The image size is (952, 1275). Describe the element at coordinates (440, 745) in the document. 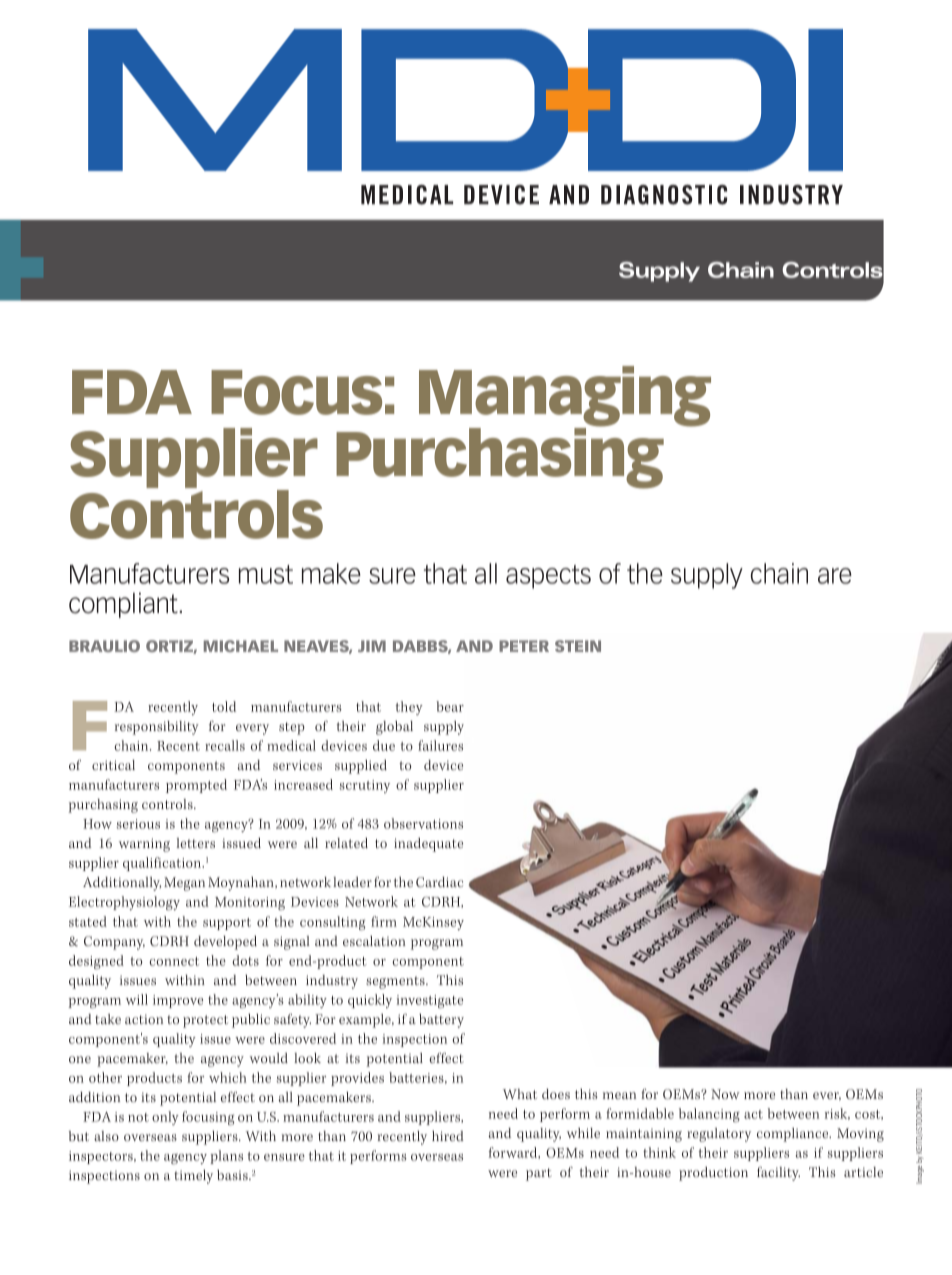

I see `failures` at that location.
